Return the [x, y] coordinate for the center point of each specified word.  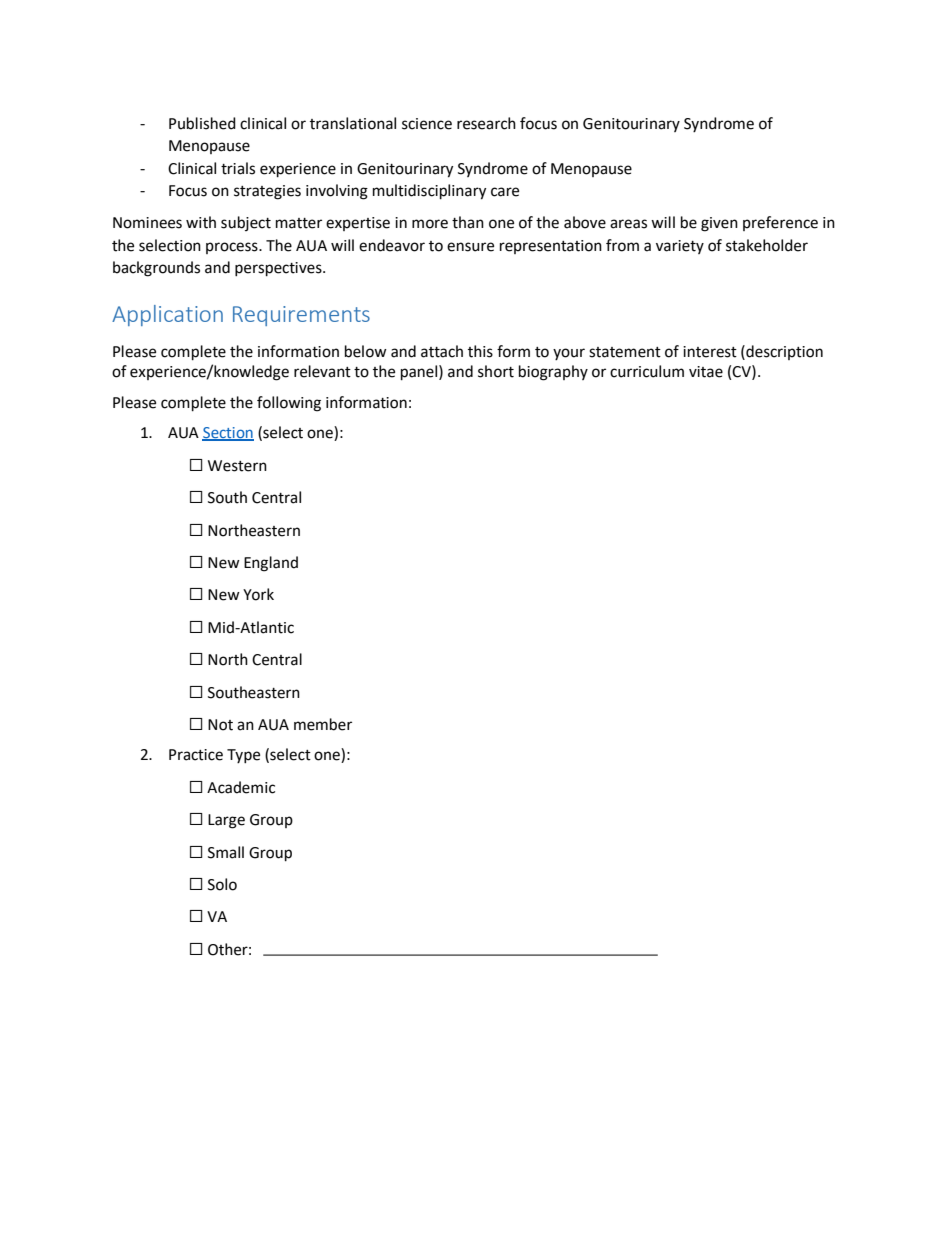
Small [226, 852]
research [486, 123]
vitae [706, 372]
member [323, 724]
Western [237, 466]
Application [167, 315]
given [719, 224]
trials [238, 168]
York [258, 594]
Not [220, 725]
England [271, 564]
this [480, 351]
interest [710, 352]
